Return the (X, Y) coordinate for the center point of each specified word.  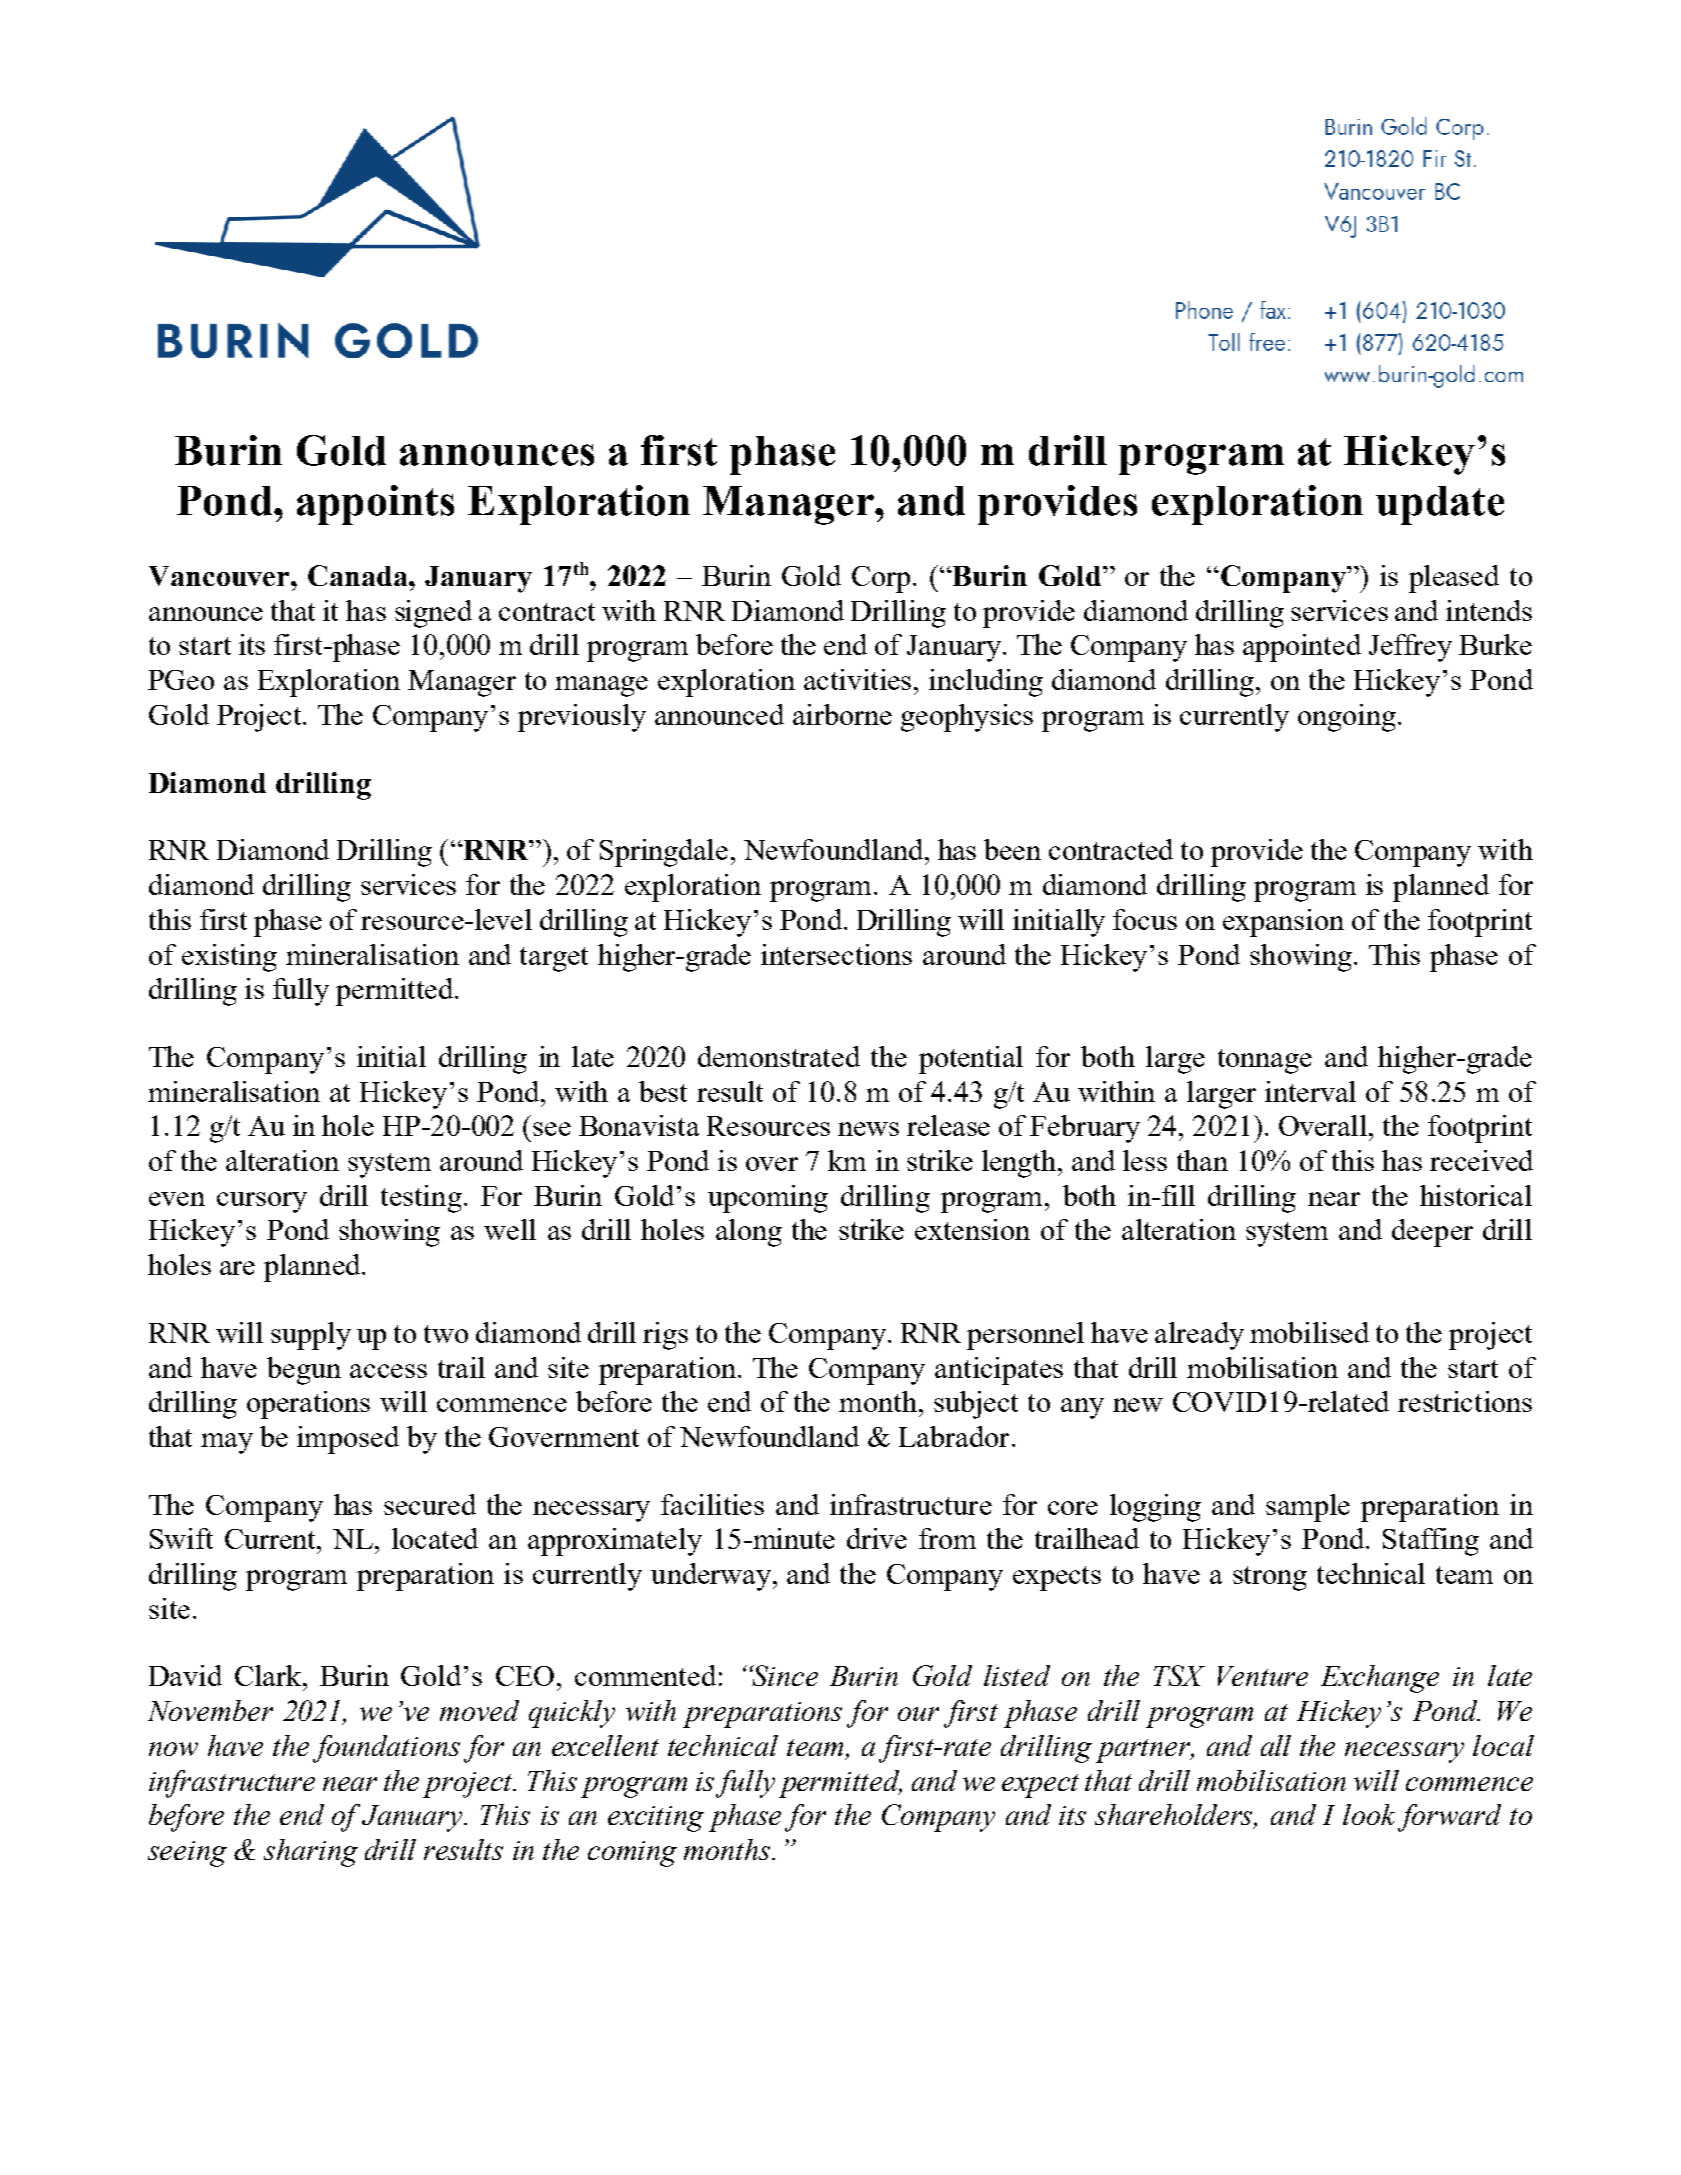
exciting (656, 1819)
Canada (359, 575)
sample (1308, 1508)
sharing (311, 1853)
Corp (881, 579)
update (1440, 505)
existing (229, 958)
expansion (1283, 923)
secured (430, 1504)
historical (1476, 1195)
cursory (262, 1202)
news (868, 1129)
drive (877, 1538)
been (1012, 849)
